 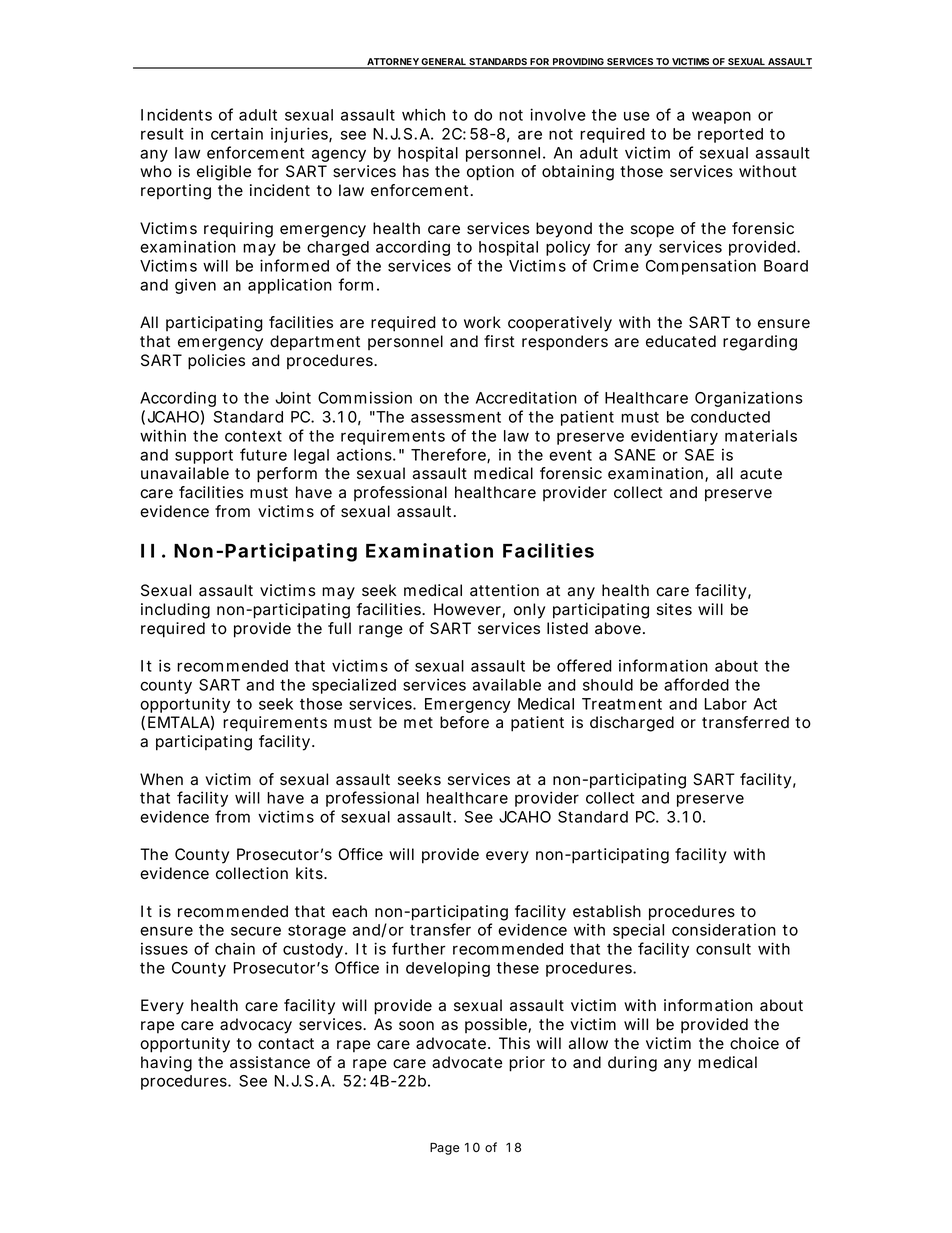 I want to click on Treatment, so click(x=622, y=704).
